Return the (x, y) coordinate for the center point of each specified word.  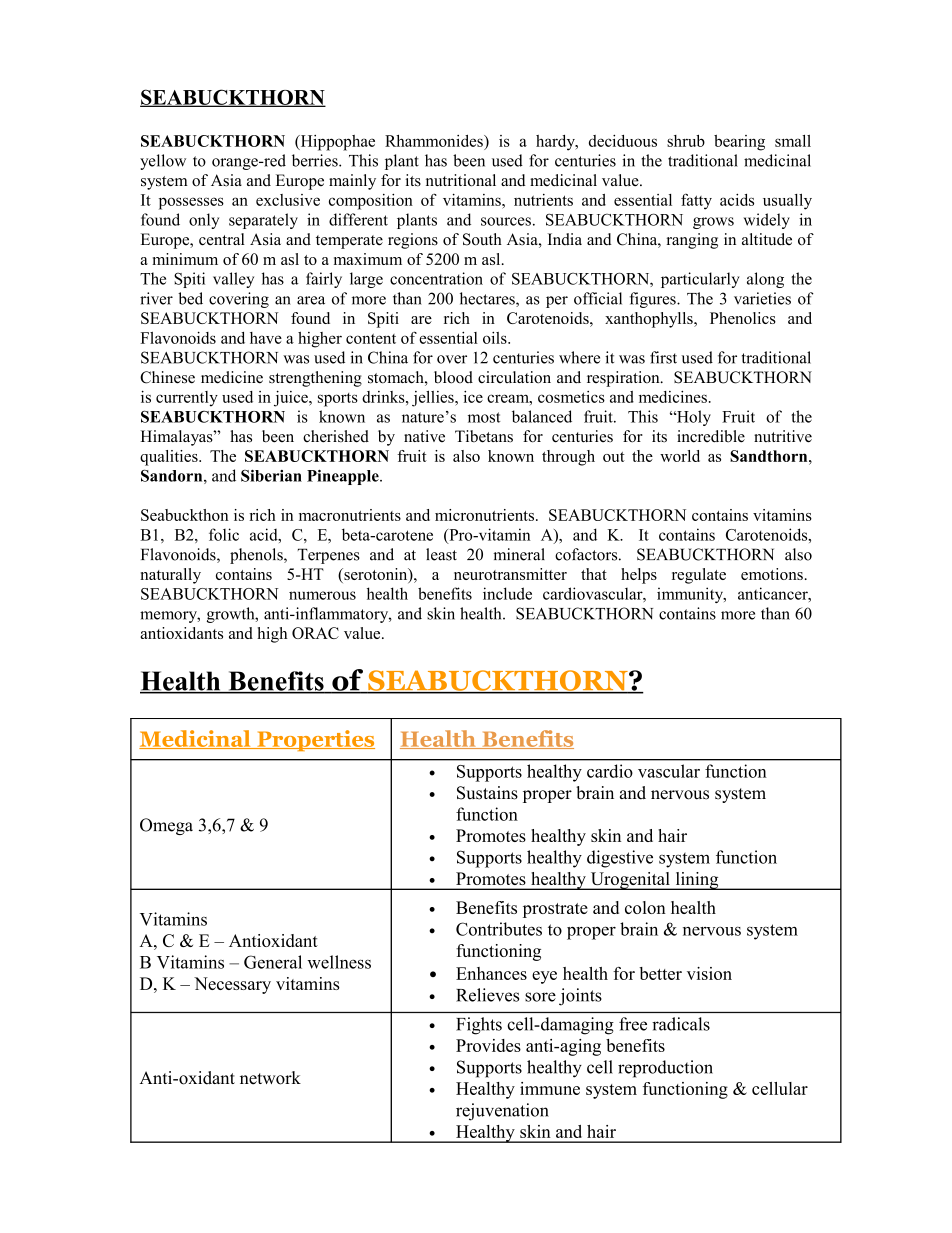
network (270, 1078)
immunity (691, 595)
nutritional (461, 180)
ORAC (315, 633)
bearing (739, 143)
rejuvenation (502, 1112)
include (507, 593)
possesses (191, 203)
